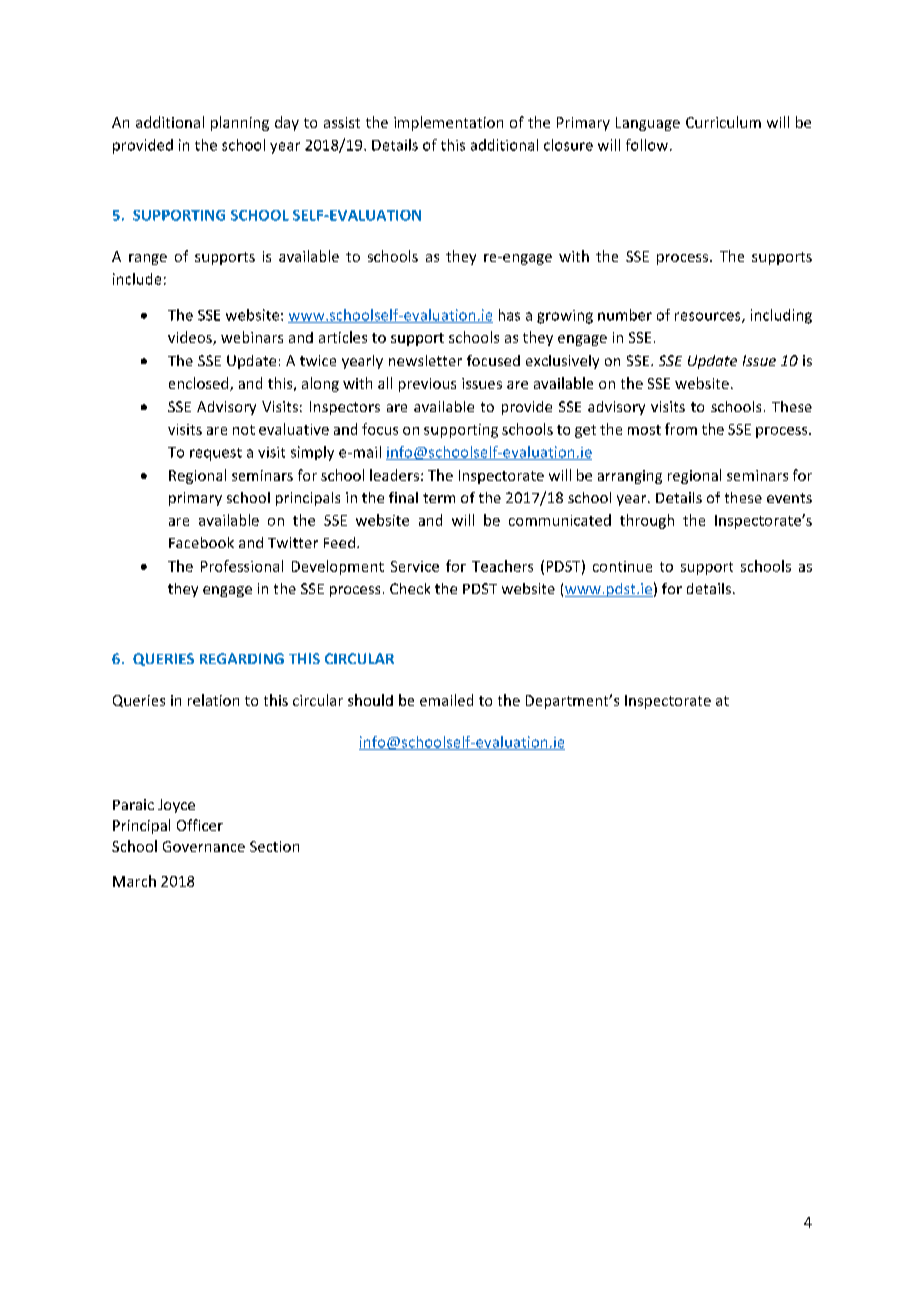 The height and width of the image is (1308, 924). Describe the element at coordinates (274, 846) in the image. I see `Section` at that location.
